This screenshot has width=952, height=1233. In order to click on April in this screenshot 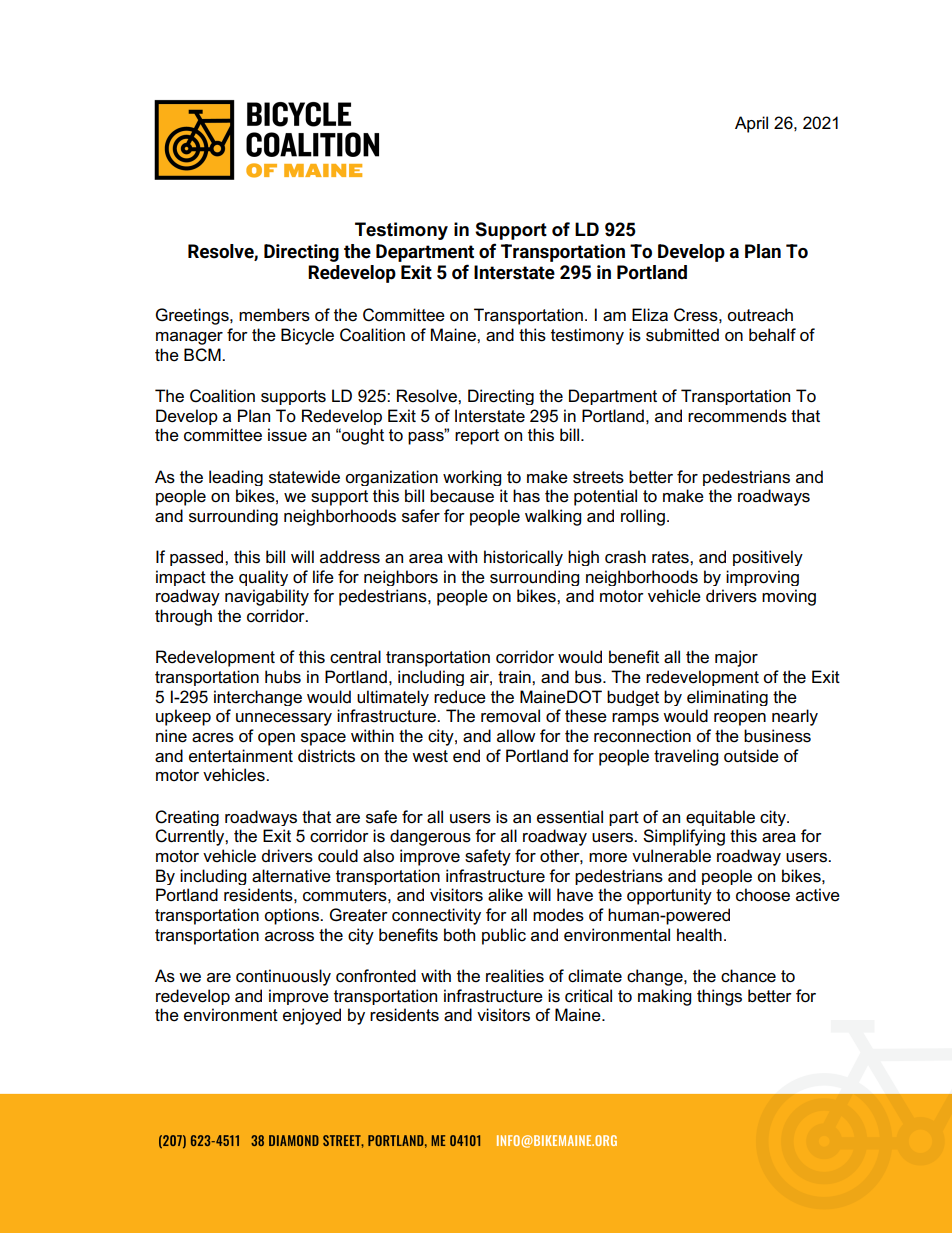, I will do `click(751, 124)`.
